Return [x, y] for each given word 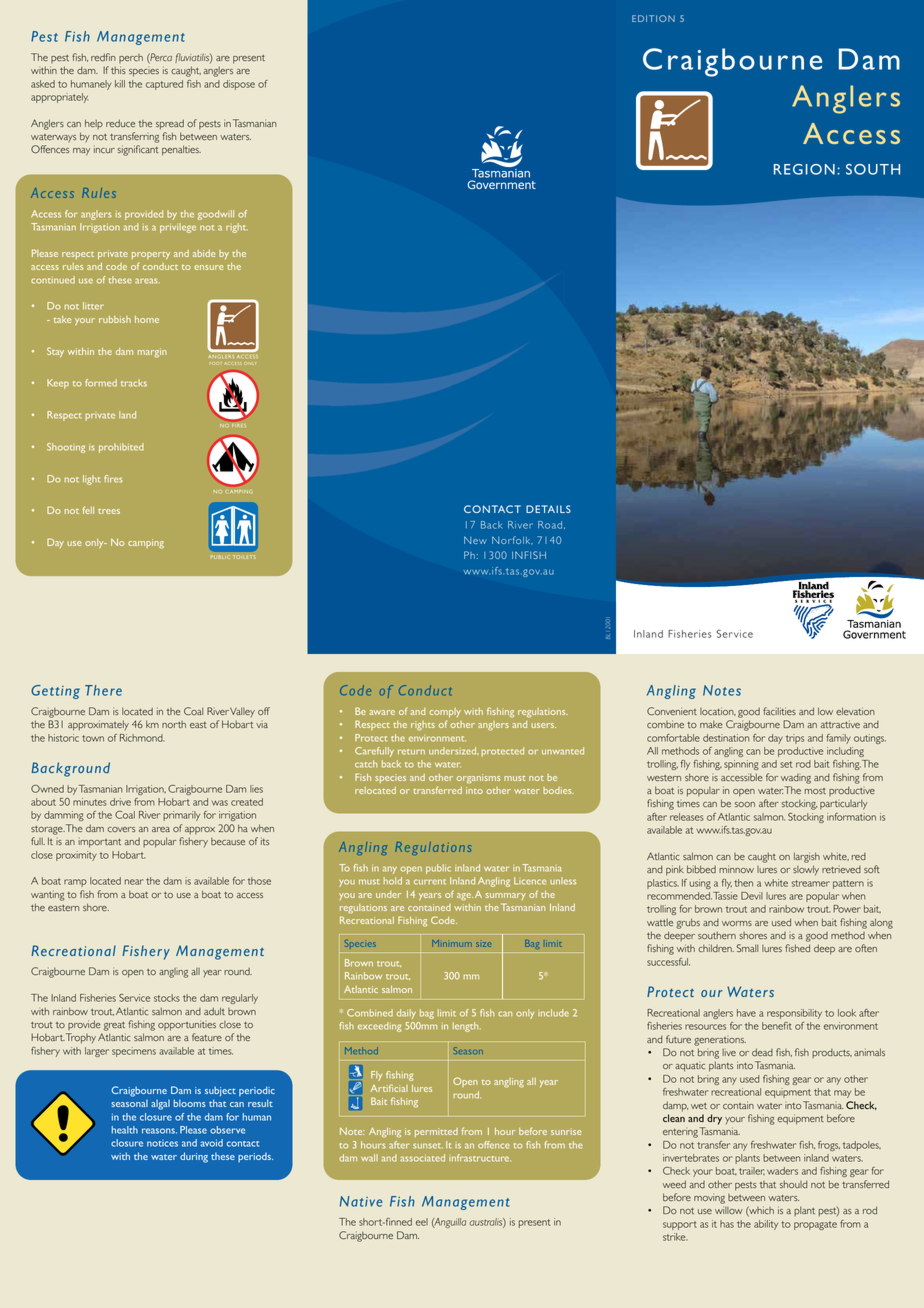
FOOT [216, 363]
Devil [752, 896]
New [475, 540]
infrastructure [480, 1158]
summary [506, 896]
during [194, 1157]
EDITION [653, 18]
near [134, 882]
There [103, 690]
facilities [779, 711]
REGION [804, 169]
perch [131, 58]
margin [152, 353]
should [793, 1184]
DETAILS [548, 509]
